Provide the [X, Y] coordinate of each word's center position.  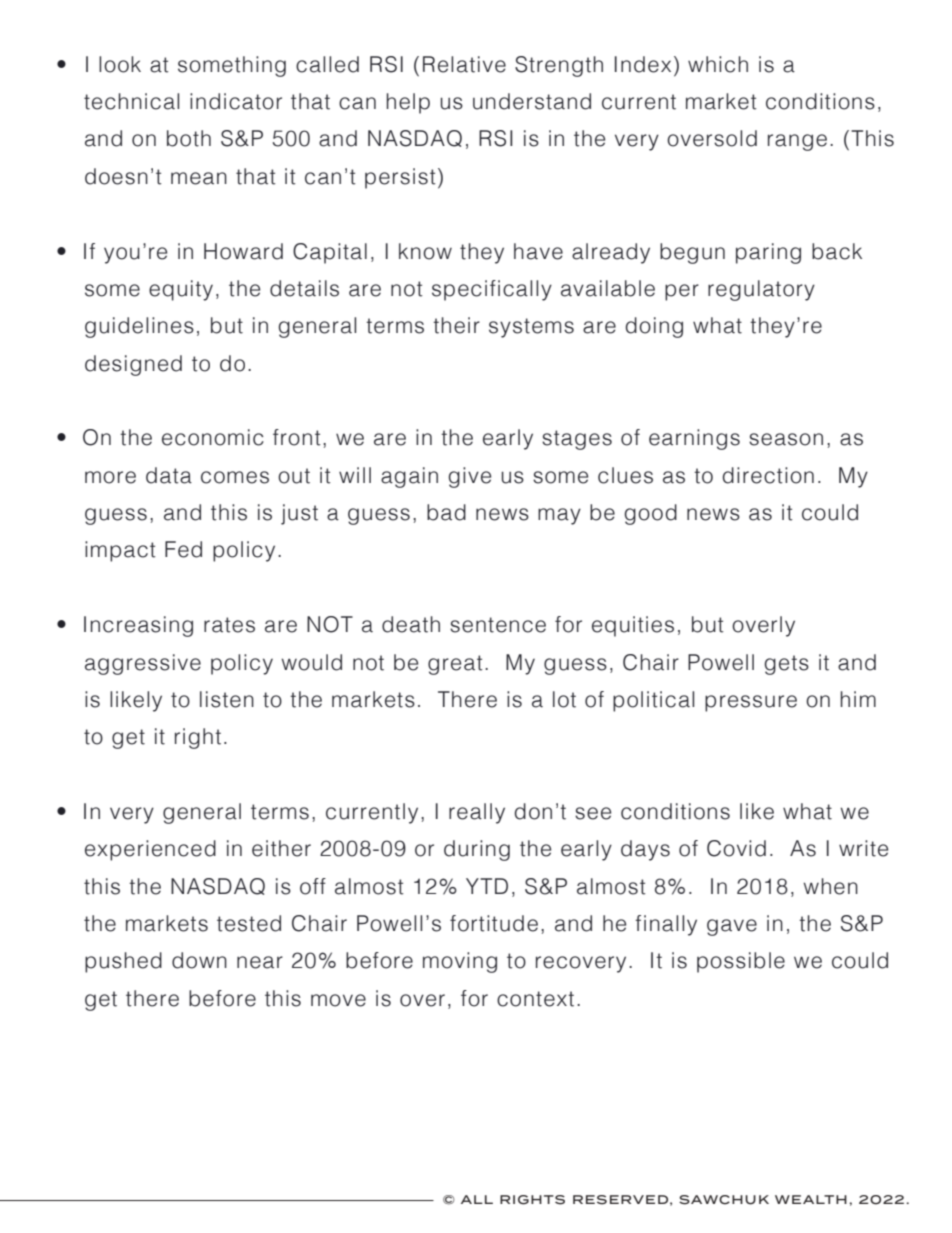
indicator [236, 101]
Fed [183, 549]
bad [446, 512]
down [199, 960]
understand [532, 101]
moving [460, 962]
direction [768, 475]
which [718, 64]
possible [741, 962]
